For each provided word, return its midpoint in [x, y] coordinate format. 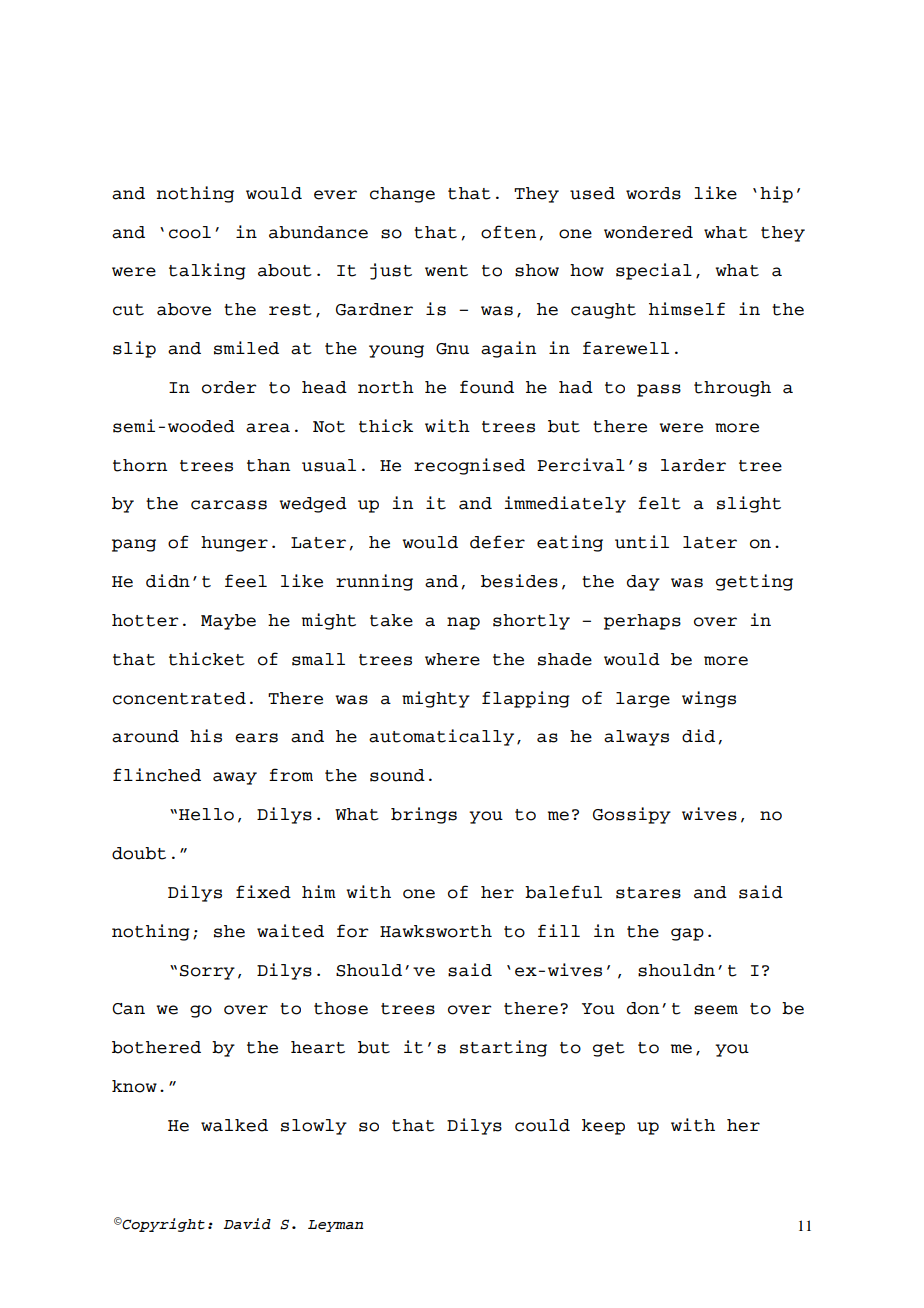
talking [207, 271]
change [402, 195]
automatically [441, 737]
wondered [648, 232]
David [247, 1224]
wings [709, 699]
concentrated [179, 698]
